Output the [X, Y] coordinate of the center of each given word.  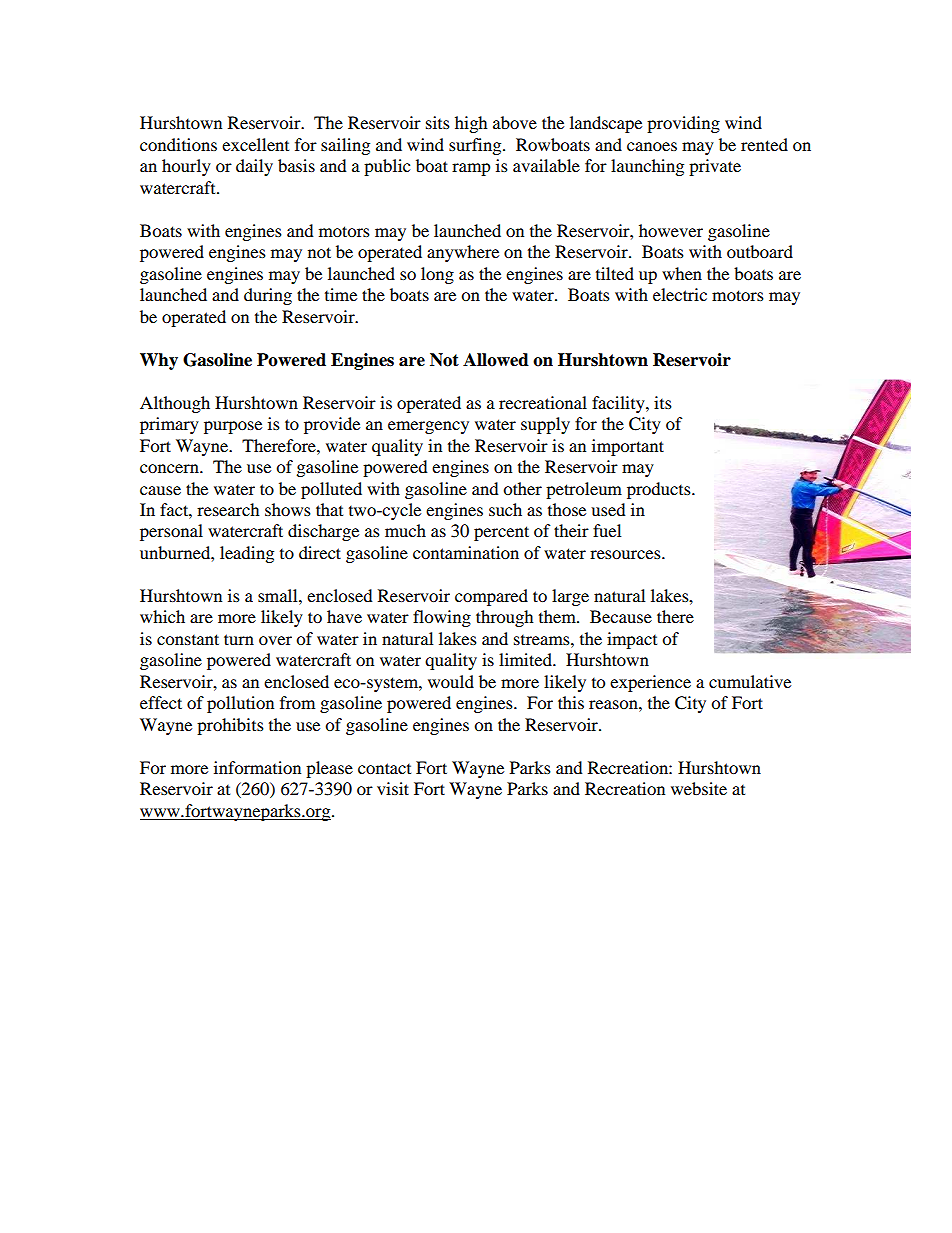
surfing [476, 146]
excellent [255, 144]
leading [247, 554]
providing [683, 124]
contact [384, 768]
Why [159, 361]
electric [680, 294]
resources [626, 554]
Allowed [496, 360]
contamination [466, 552]
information [257, 767]
